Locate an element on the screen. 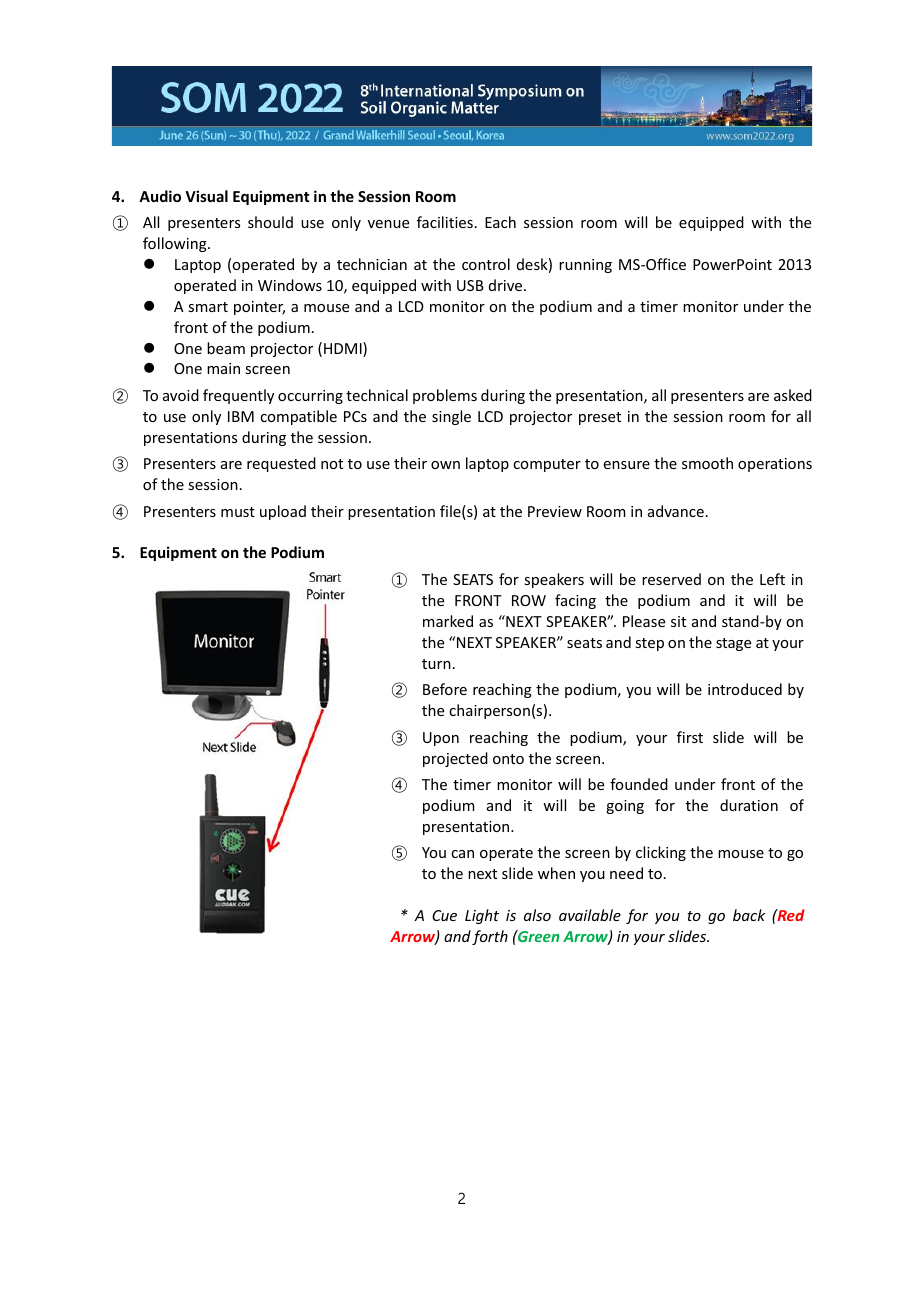 This screenshot has width=924, height=1308. turn is located at coordinates (436, 664).
